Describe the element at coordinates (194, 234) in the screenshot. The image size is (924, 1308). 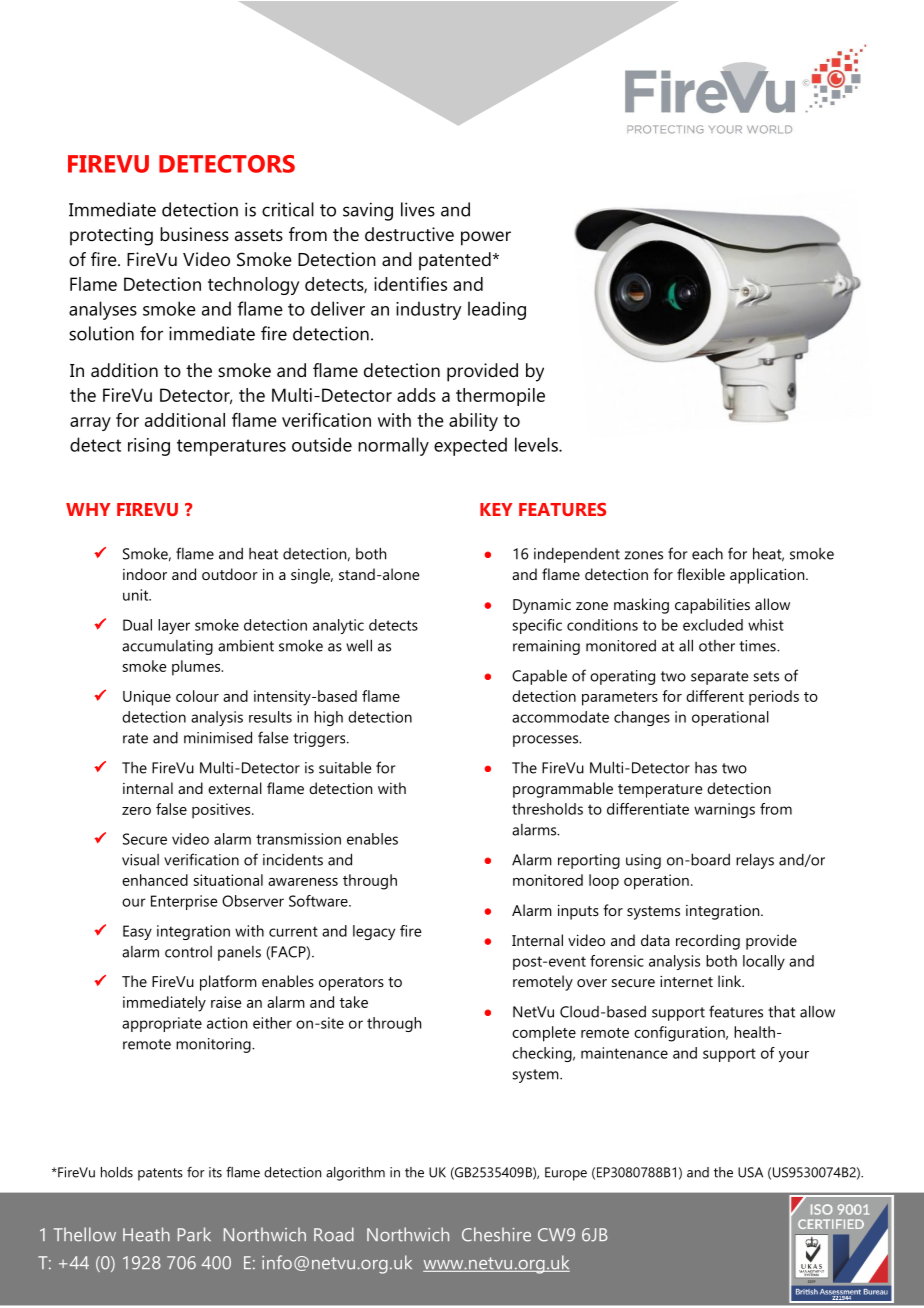
I see `business` at that location.
